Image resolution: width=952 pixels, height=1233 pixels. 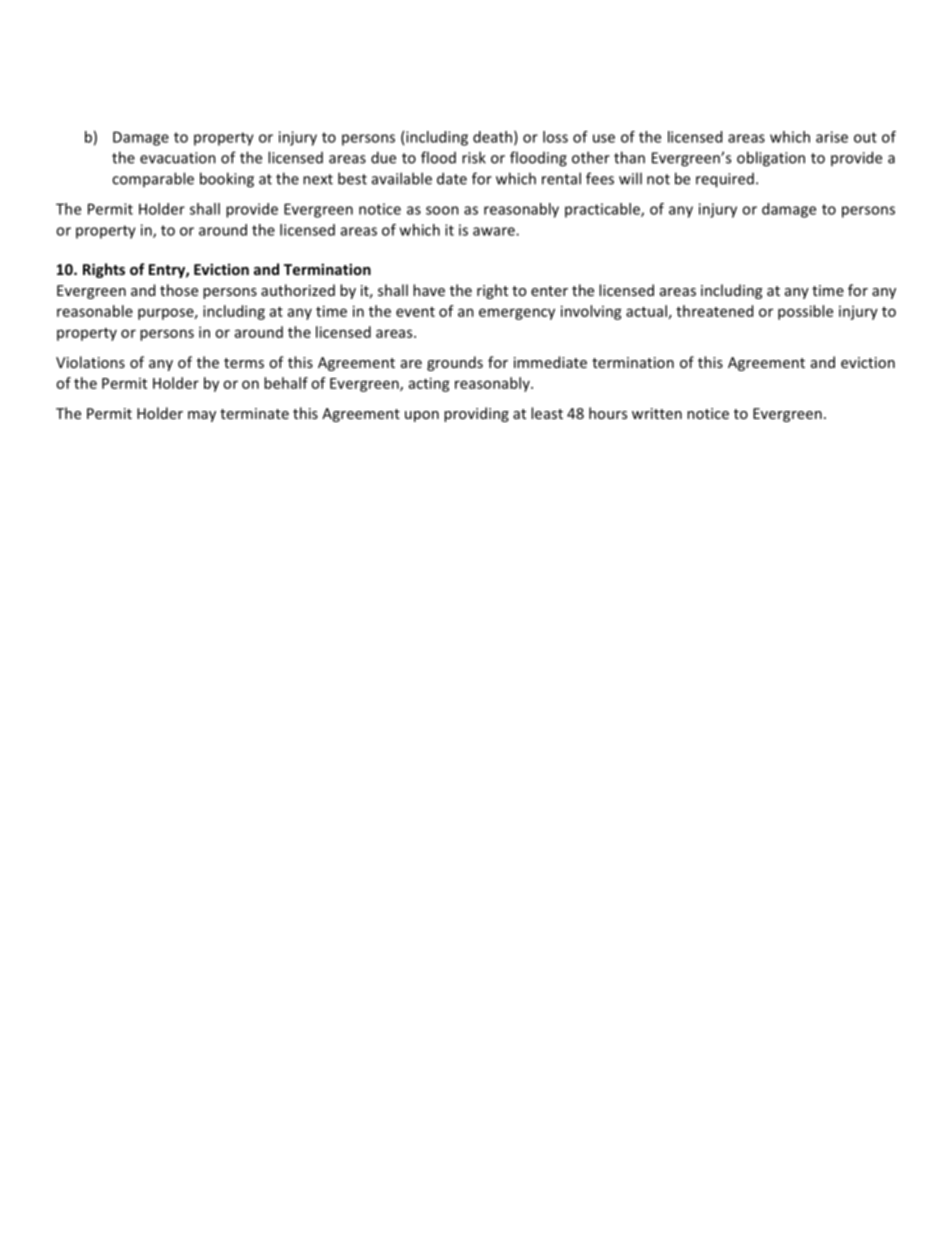 I want to click on providing, so click(x=476, y=414).
